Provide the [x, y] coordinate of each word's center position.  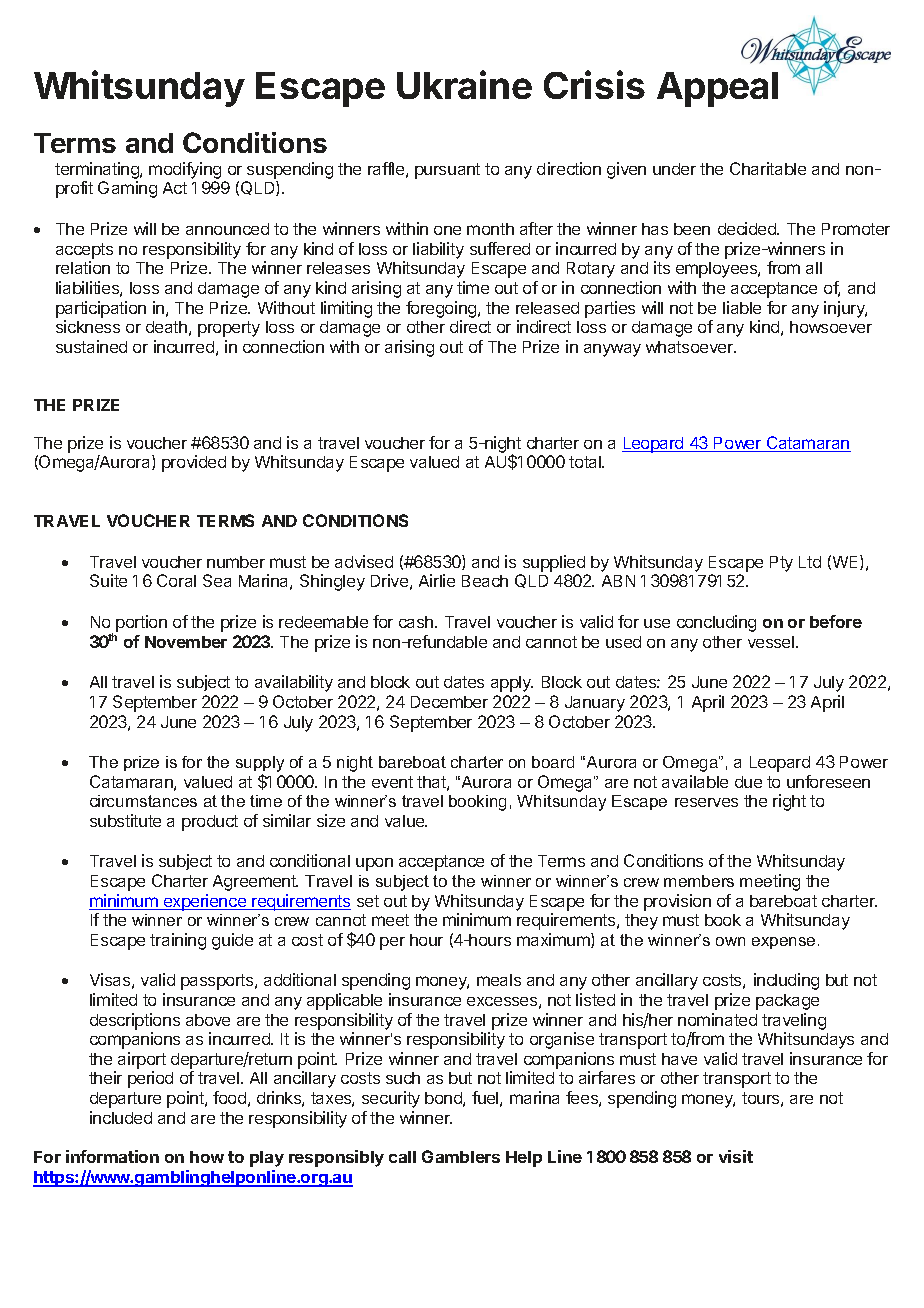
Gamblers [461, 1156]
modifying [185, 172]
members [699, 881]
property [229, 329]
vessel [772, 642]
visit [736, 1156]
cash [417, 622]
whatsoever [691, 347]
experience [205, 902]
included [121, 1117]
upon [374, 864]
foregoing [441, 309]
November [186, 642]
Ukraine [464, 84]
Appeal [717, 89]
